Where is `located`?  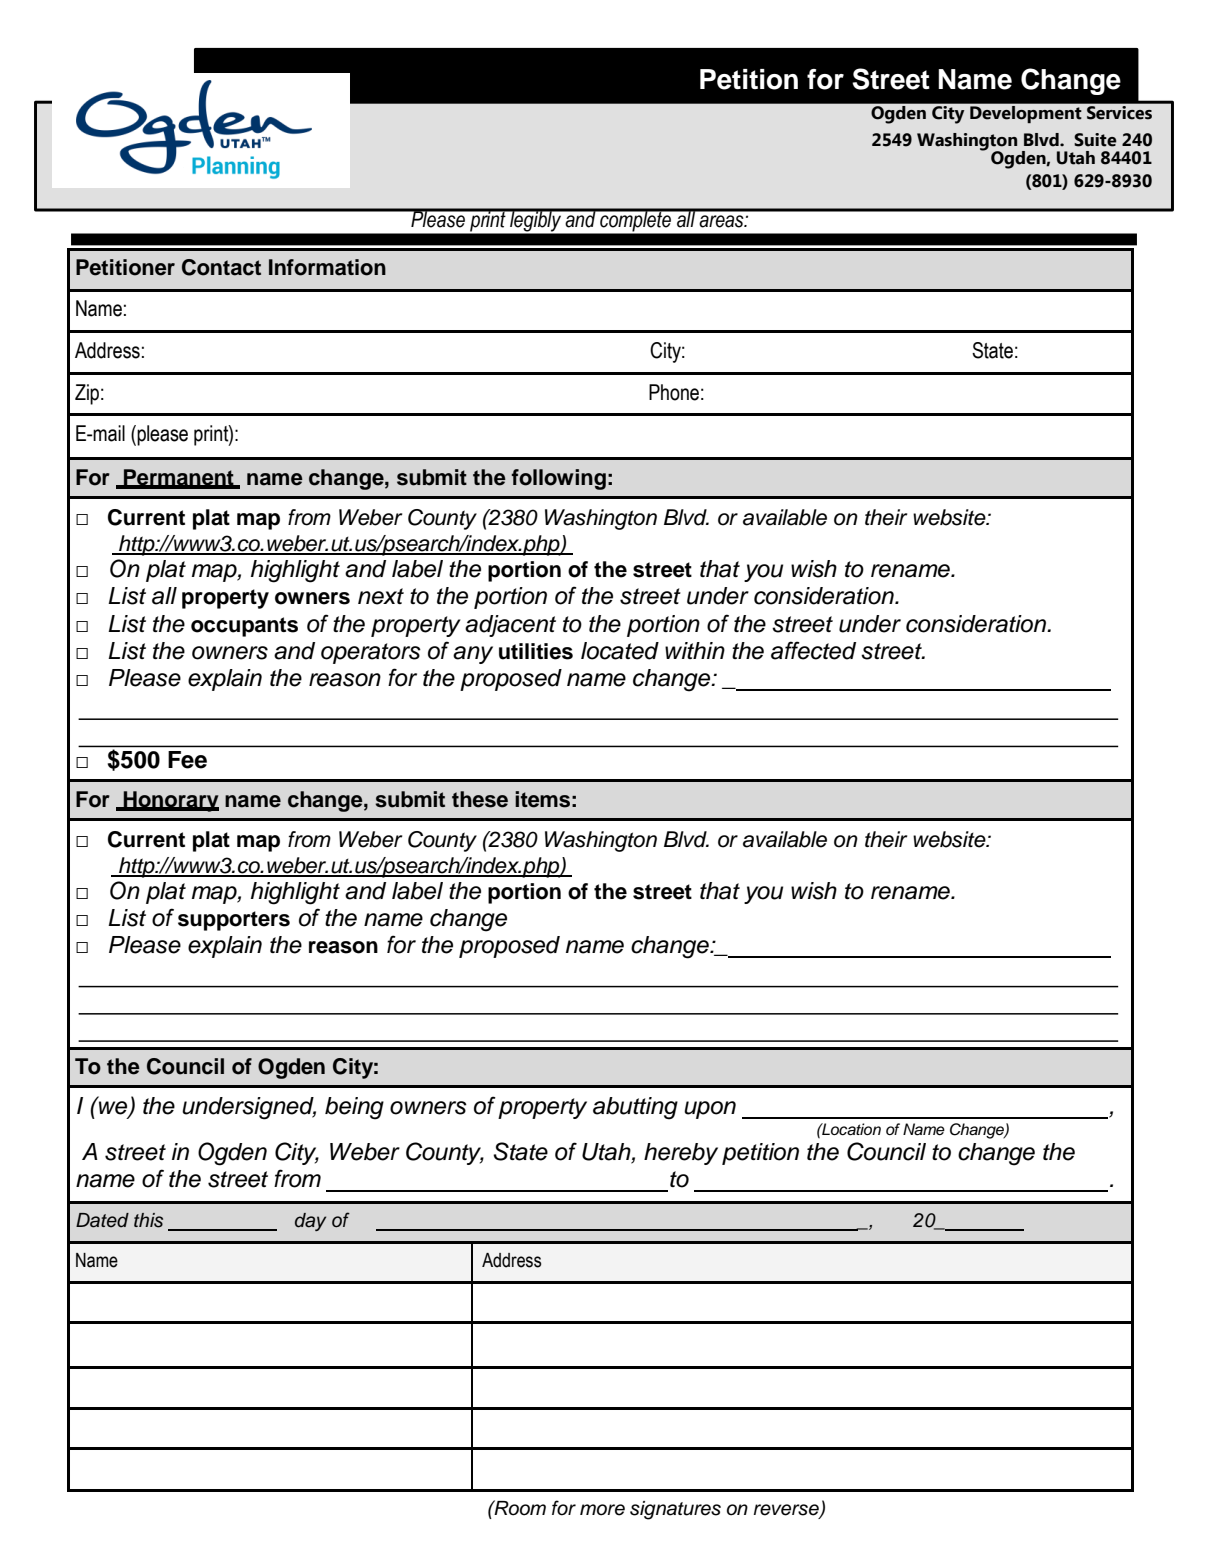
located is located at coordinates (620, 651).
